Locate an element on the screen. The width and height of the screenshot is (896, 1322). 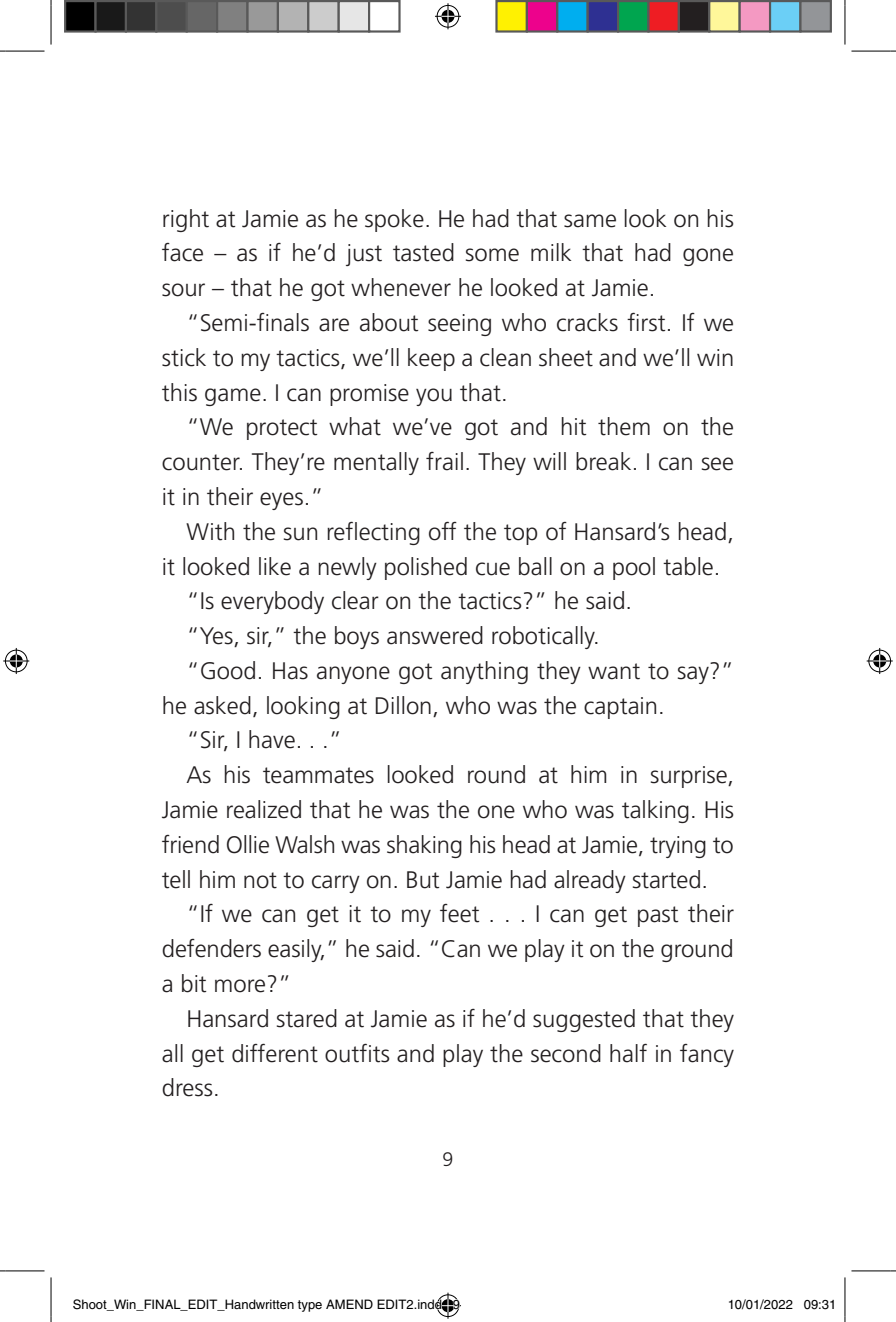
fancy is located at coordinates (707, 1055).
